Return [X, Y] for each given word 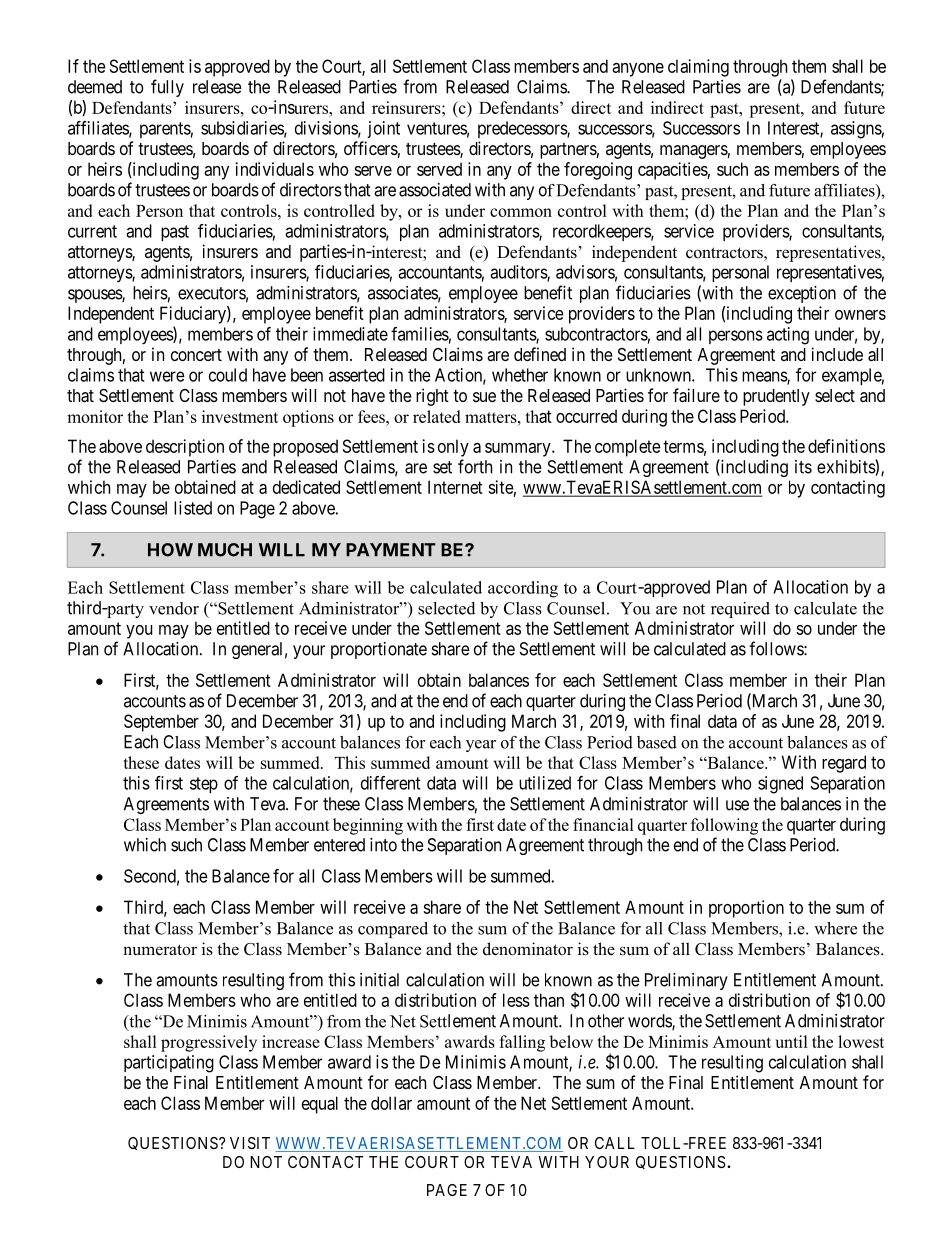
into [383, 845]
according [523, 589]
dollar [391, 1103]
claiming [698, 68]
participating [169, 1064]
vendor [174, 608]
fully [167, 88]
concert [196, 355]
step [204, 785]
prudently [776, 397]
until [791, 1041]
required [740, 610]
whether [520, 375]
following [724, 826]
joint [383, 129]
